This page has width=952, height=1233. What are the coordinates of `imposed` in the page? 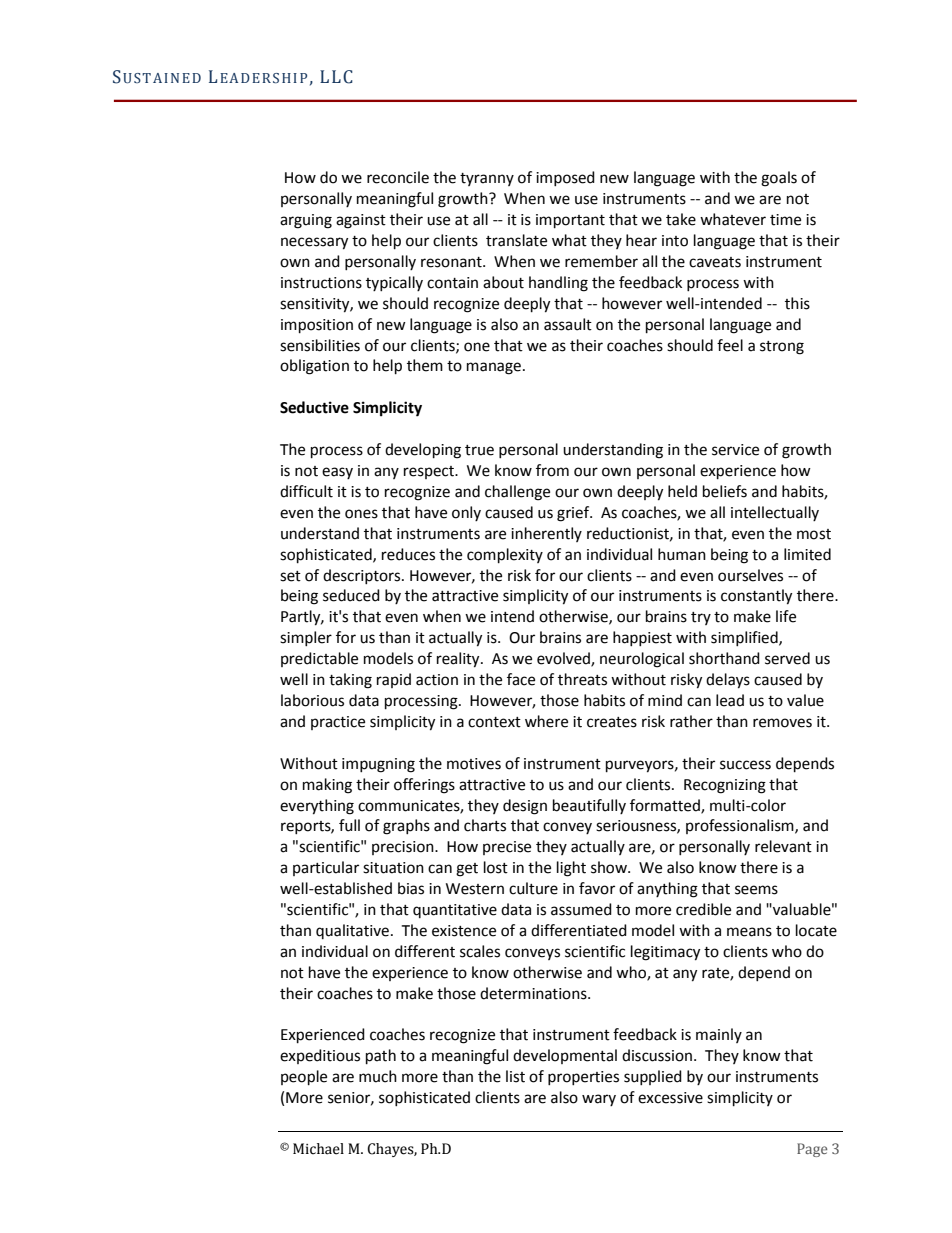 It's located at (565, 178).
